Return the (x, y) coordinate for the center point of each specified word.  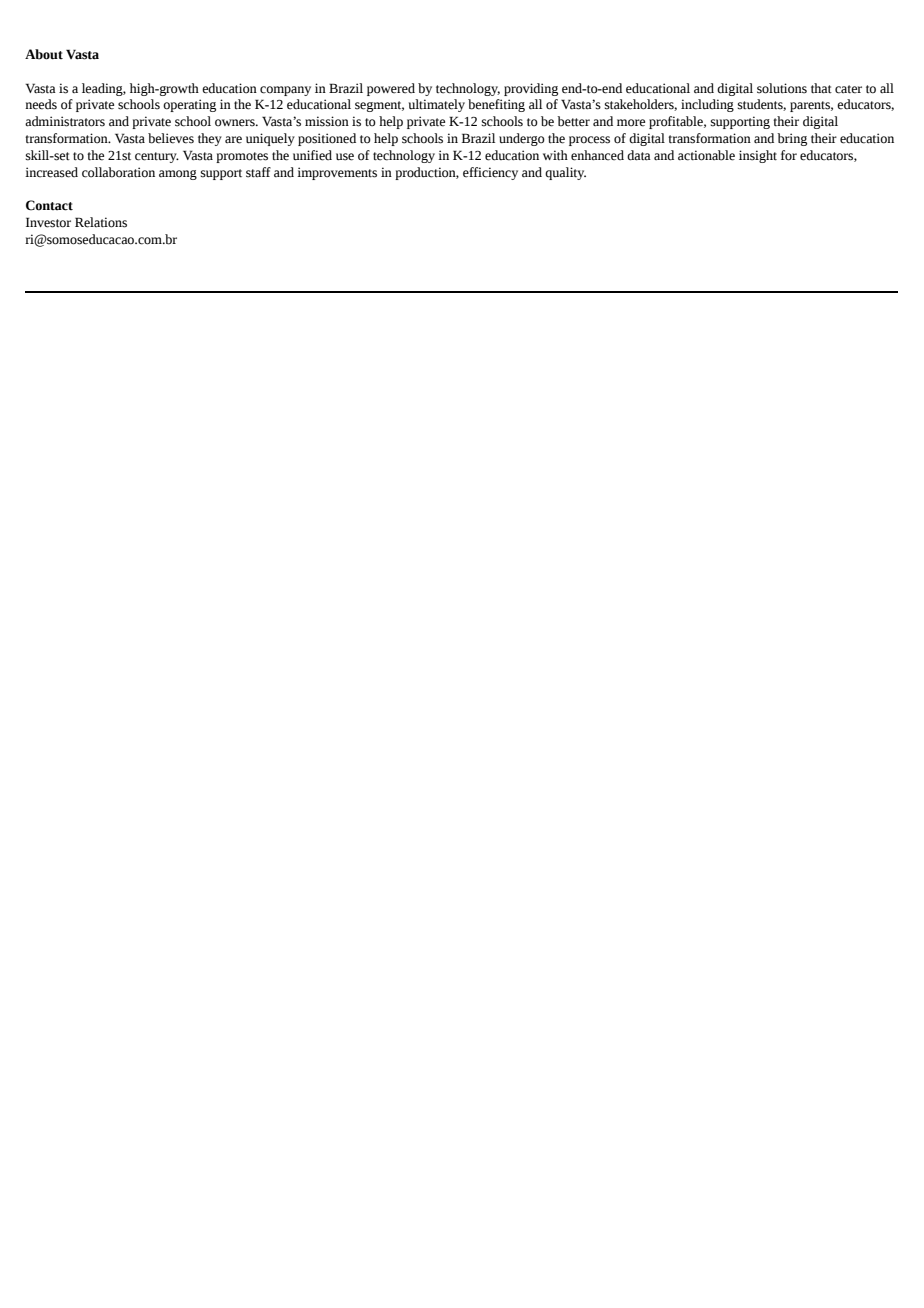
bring (792, 139)
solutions (782, 88)
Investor (48, 222)
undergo (522, 139)
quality (565, 173)
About (44, 54)
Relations (101, 222)
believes (171, 138)
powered (391, 89)
